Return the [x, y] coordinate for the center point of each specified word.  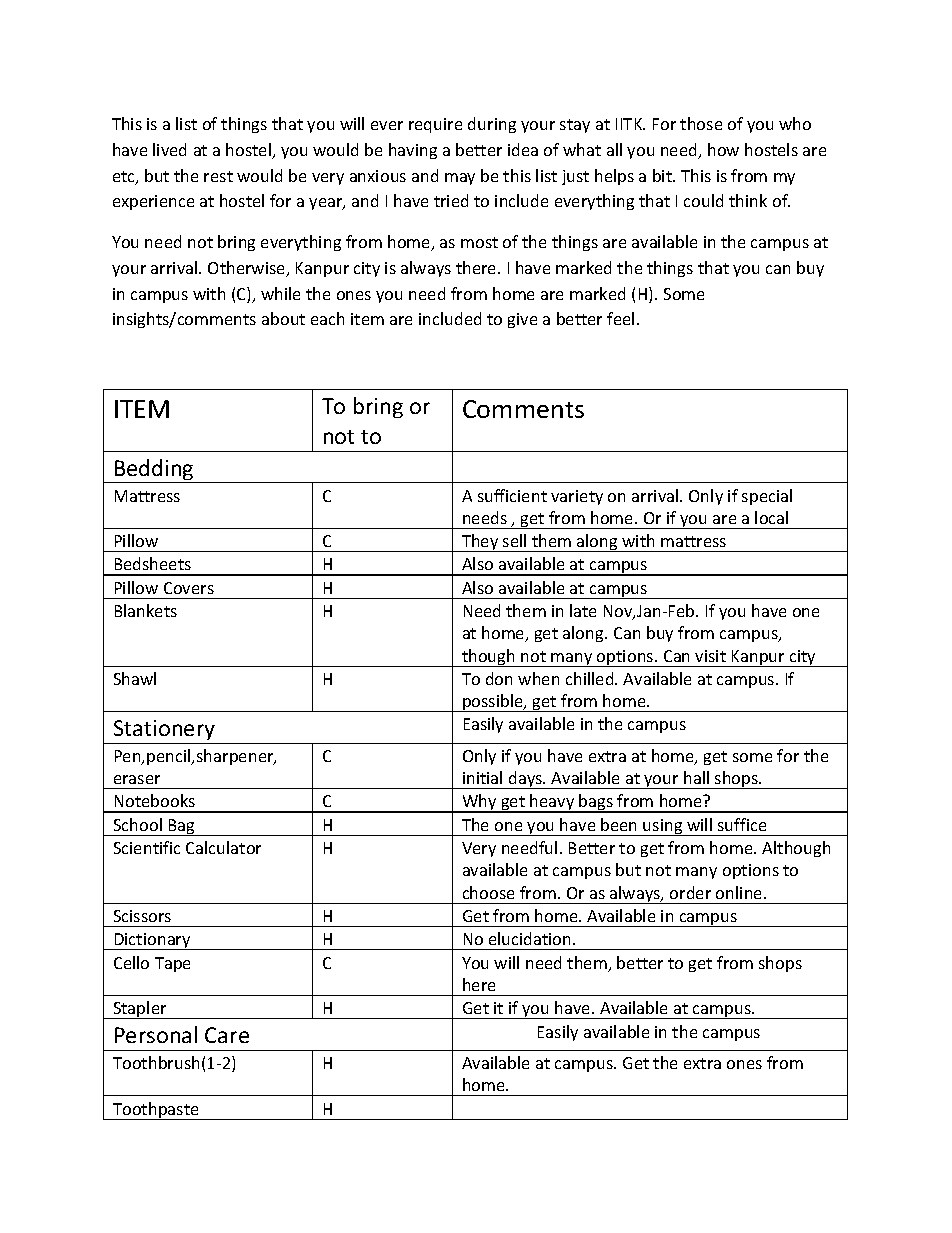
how [723, 149]
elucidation [531, 938]
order [690, 892]
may [460, 179]
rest [218, 176]
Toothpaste [156, 1111]
